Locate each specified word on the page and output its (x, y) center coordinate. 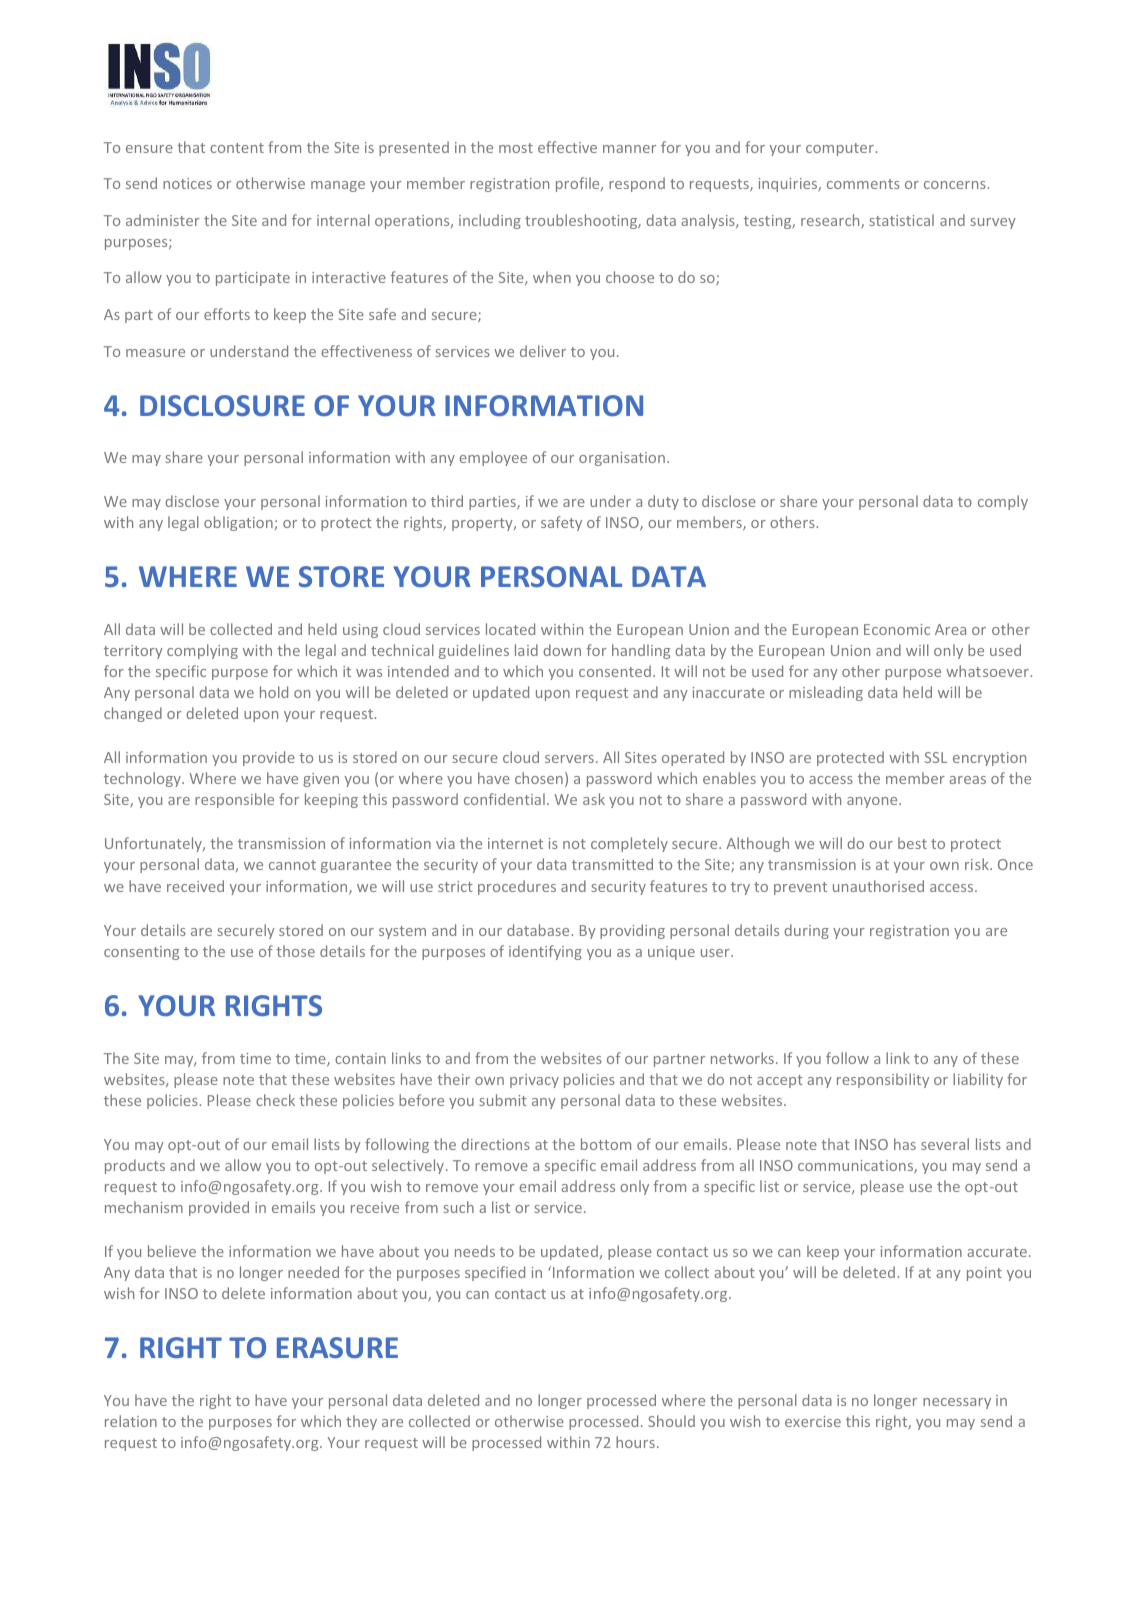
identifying (545, 952)
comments (863, 184)
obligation (238, 523)
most (516, 148)
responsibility (883, 1080)
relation (131, 1421)
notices (187, 183)
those (295, 951)
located (510, 629)
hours (635, 1442)
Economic (897, 629)
